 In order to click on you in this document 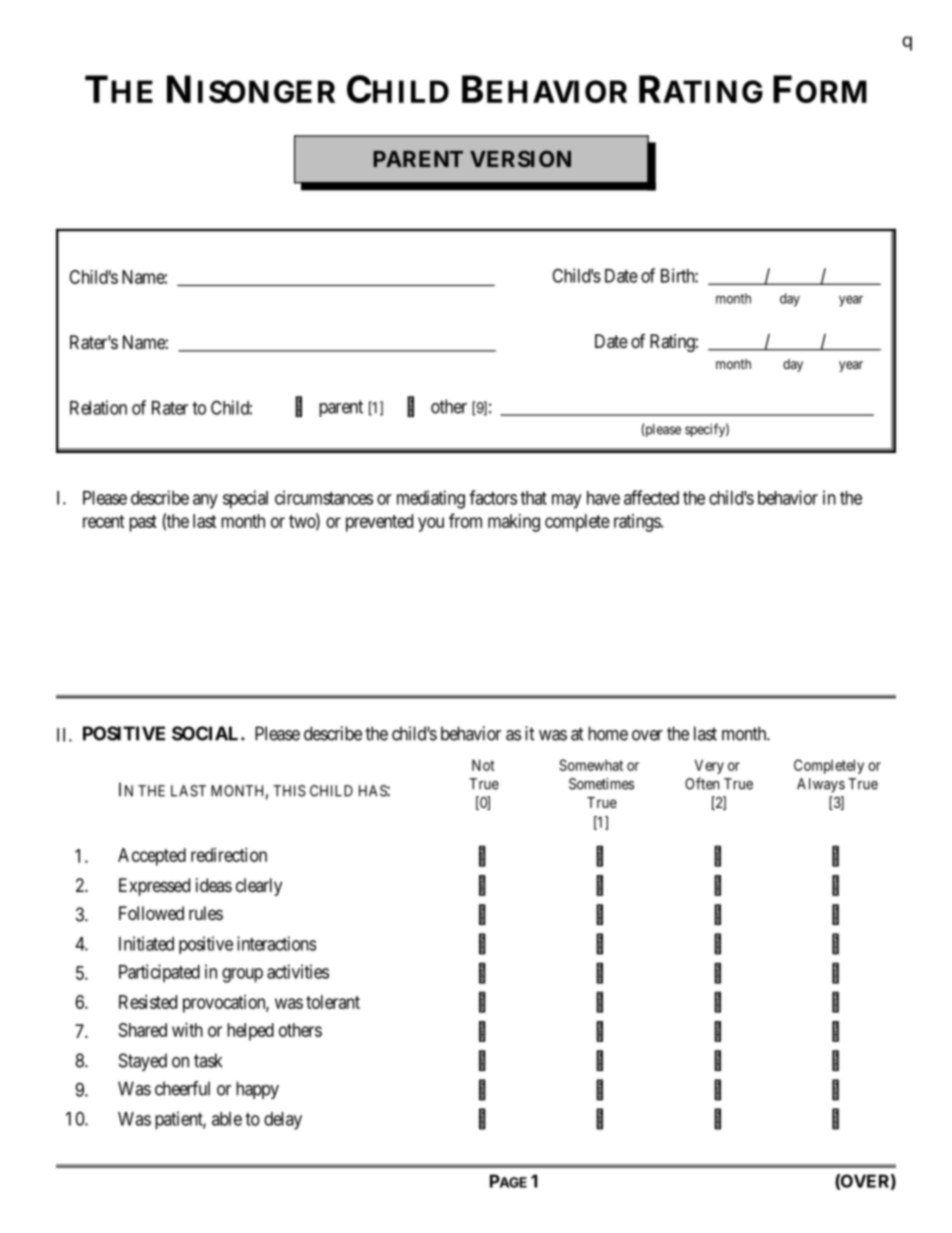, I will do `click(431, 524)`.
